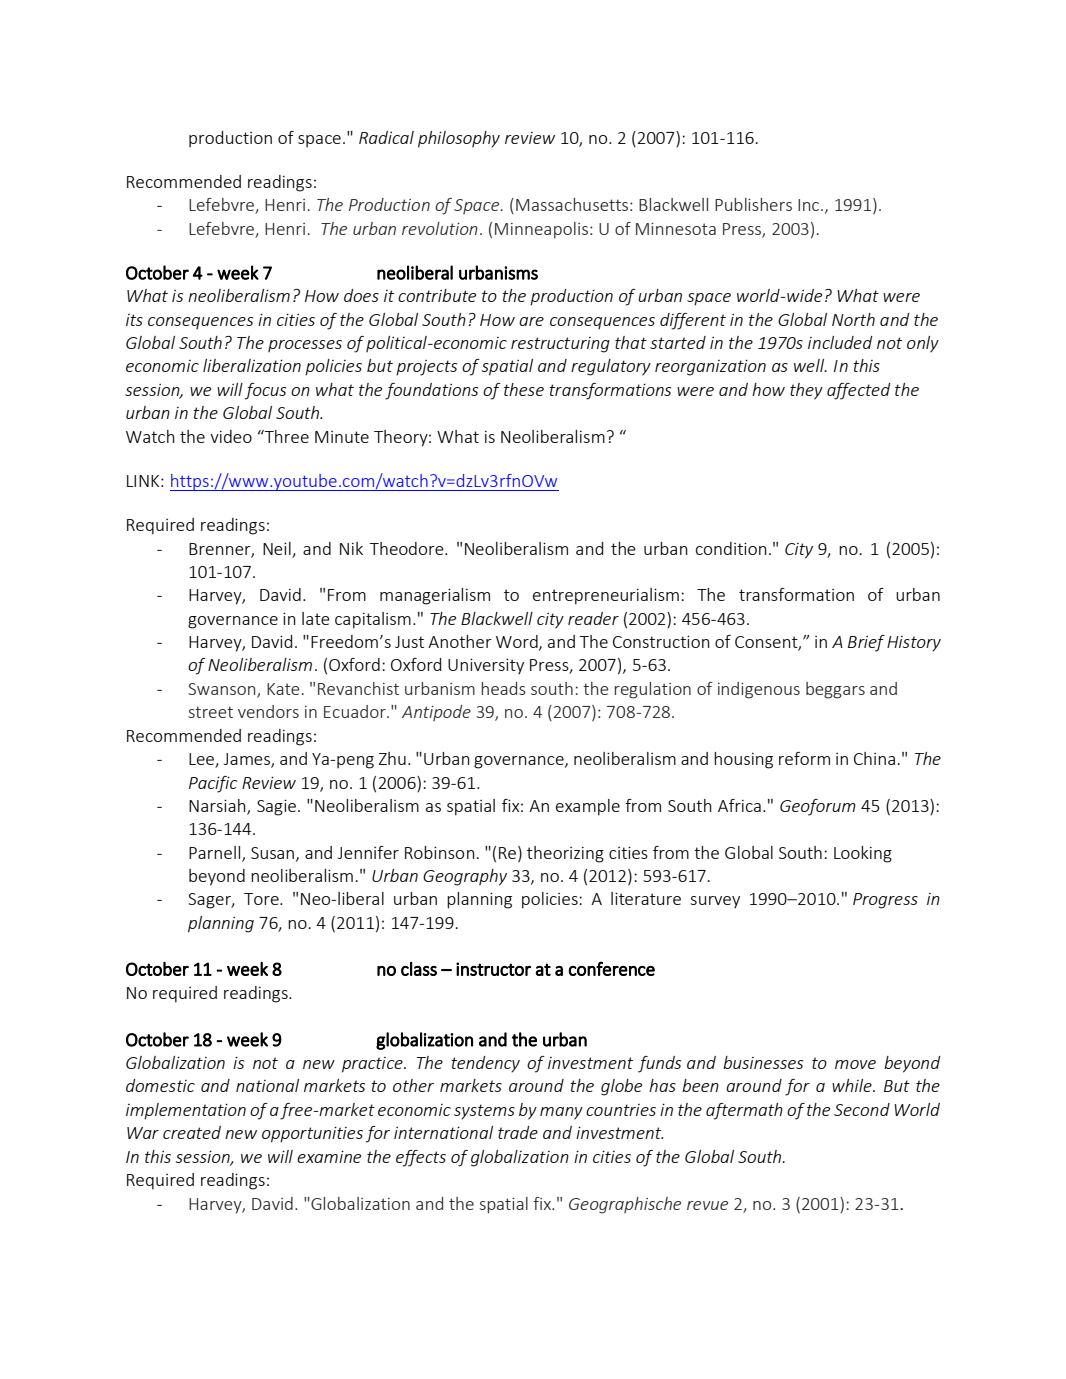  I want to click on trade, so click(518, 1132).
